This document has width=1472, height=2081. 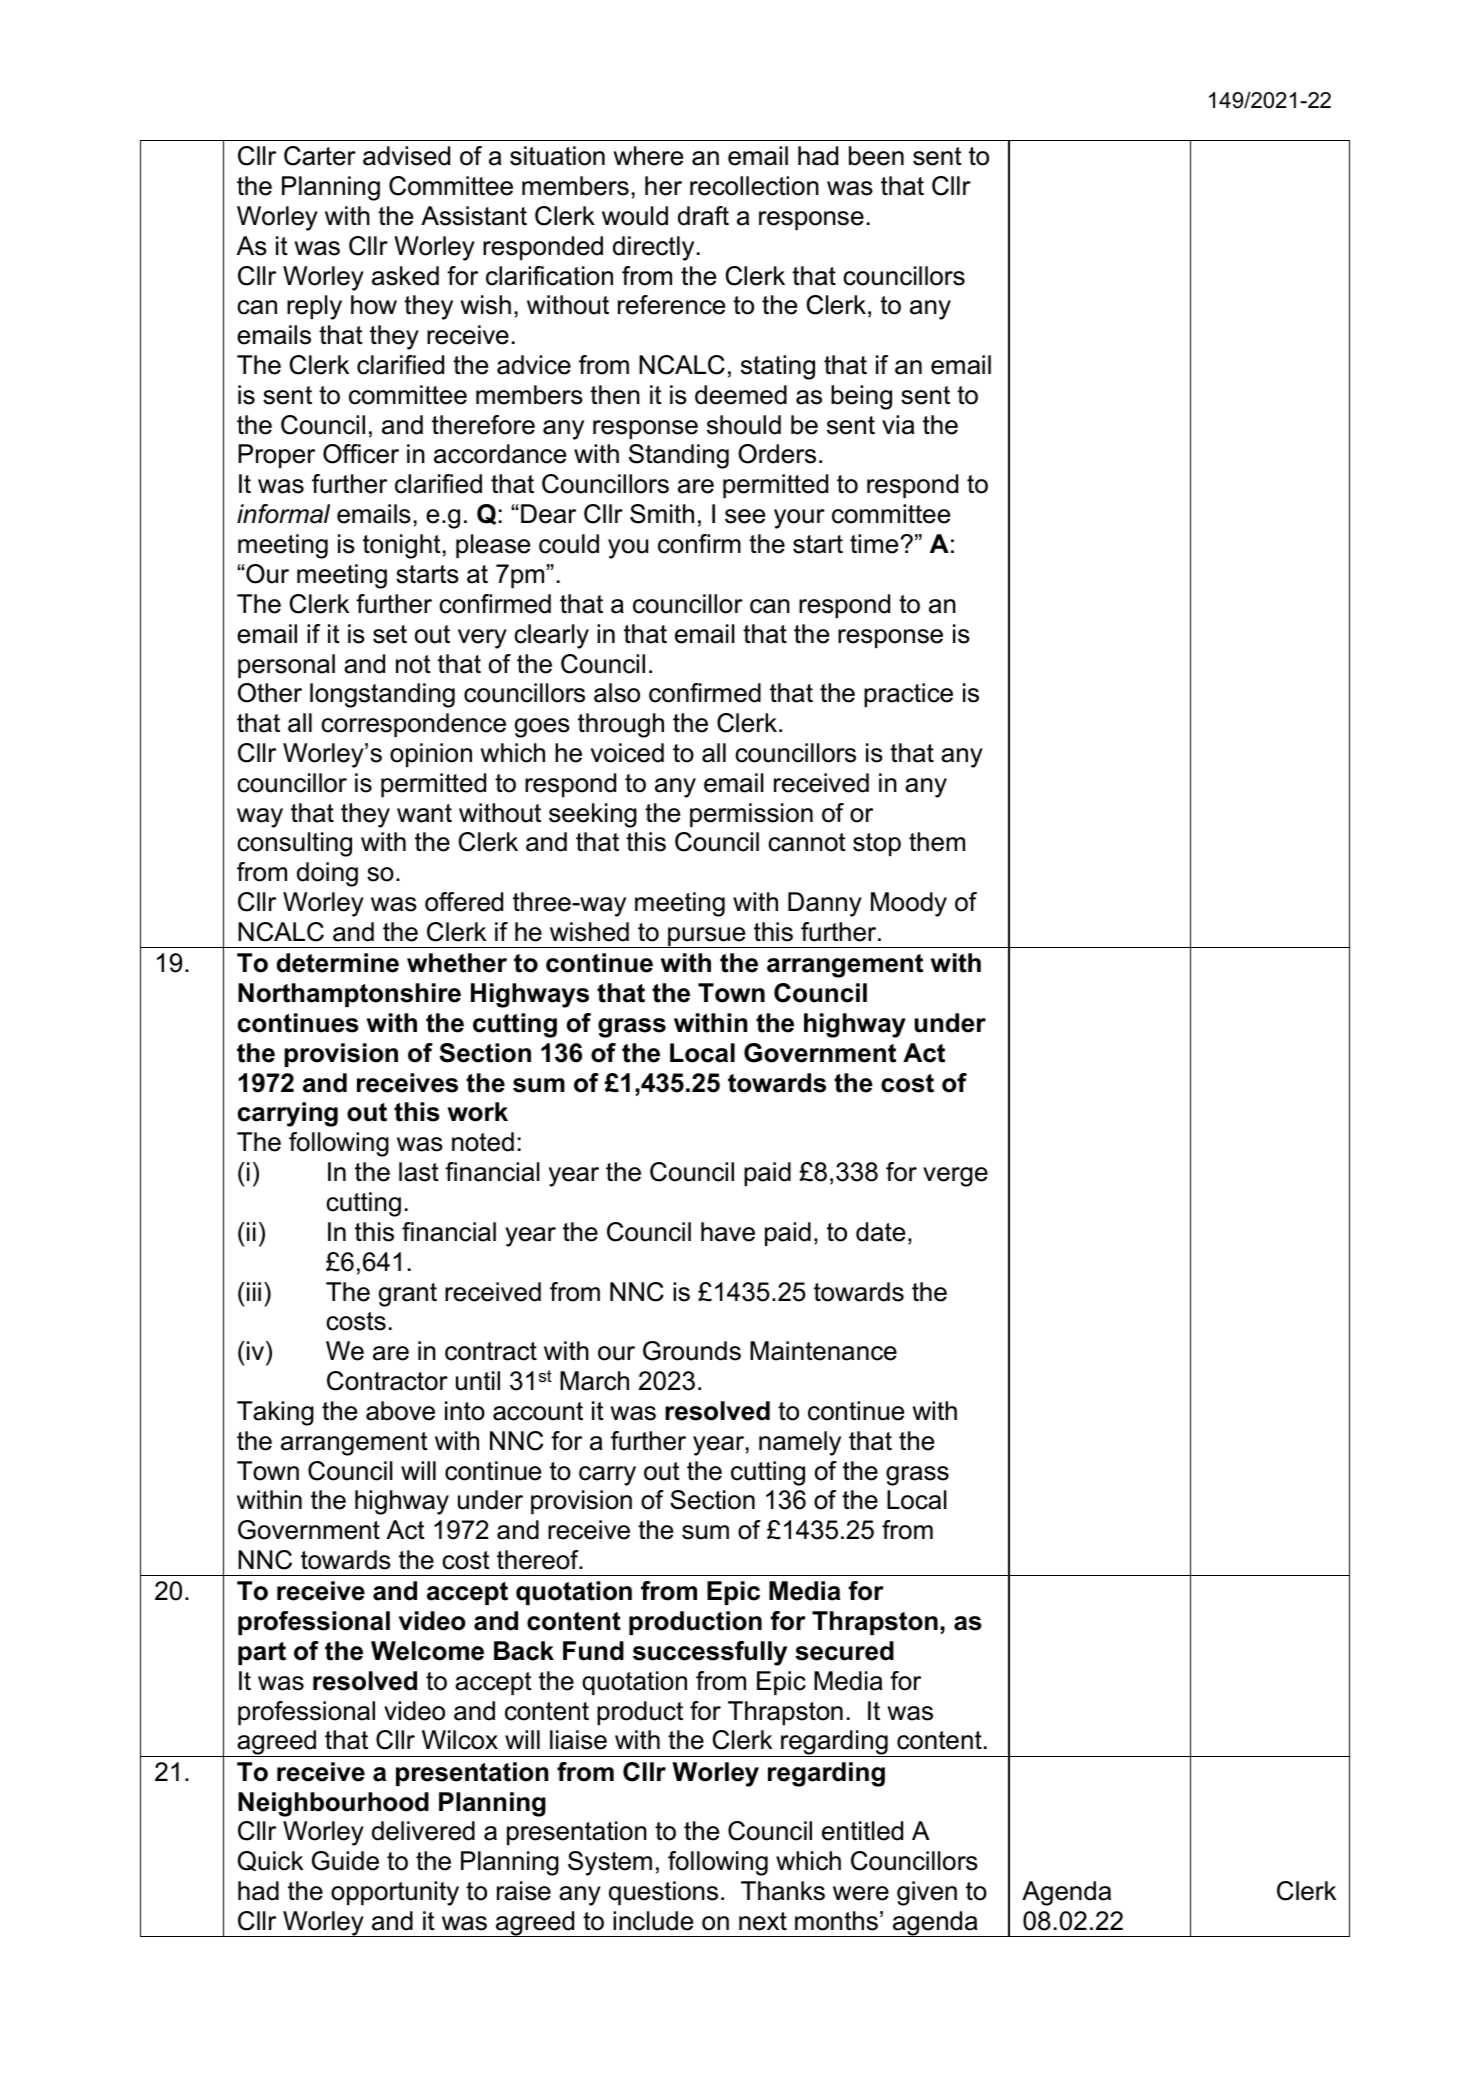 I want to click on grant, so click(x=408, y=1295).
